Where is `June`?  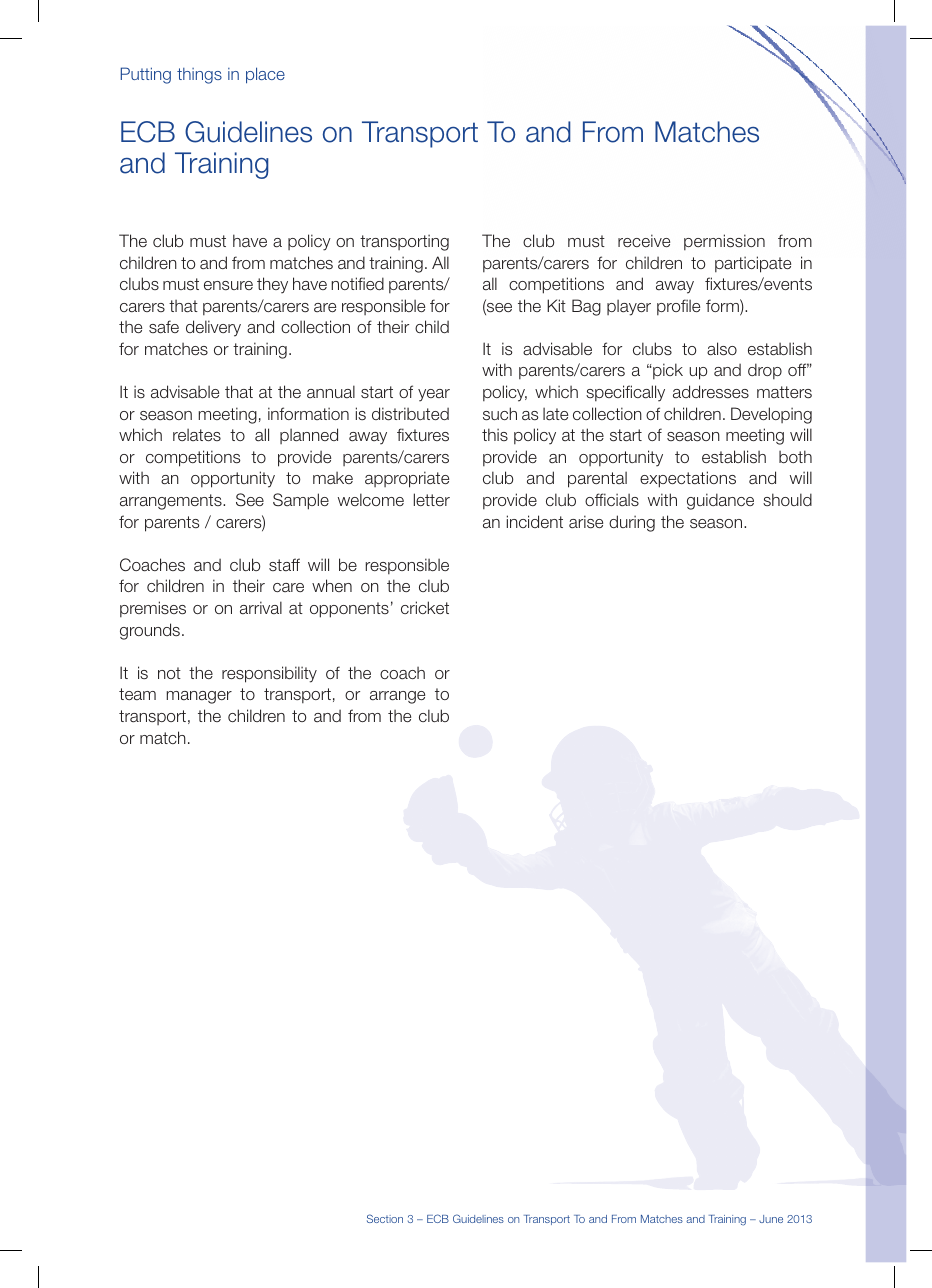 June is located at coordinates (771, 1219).
